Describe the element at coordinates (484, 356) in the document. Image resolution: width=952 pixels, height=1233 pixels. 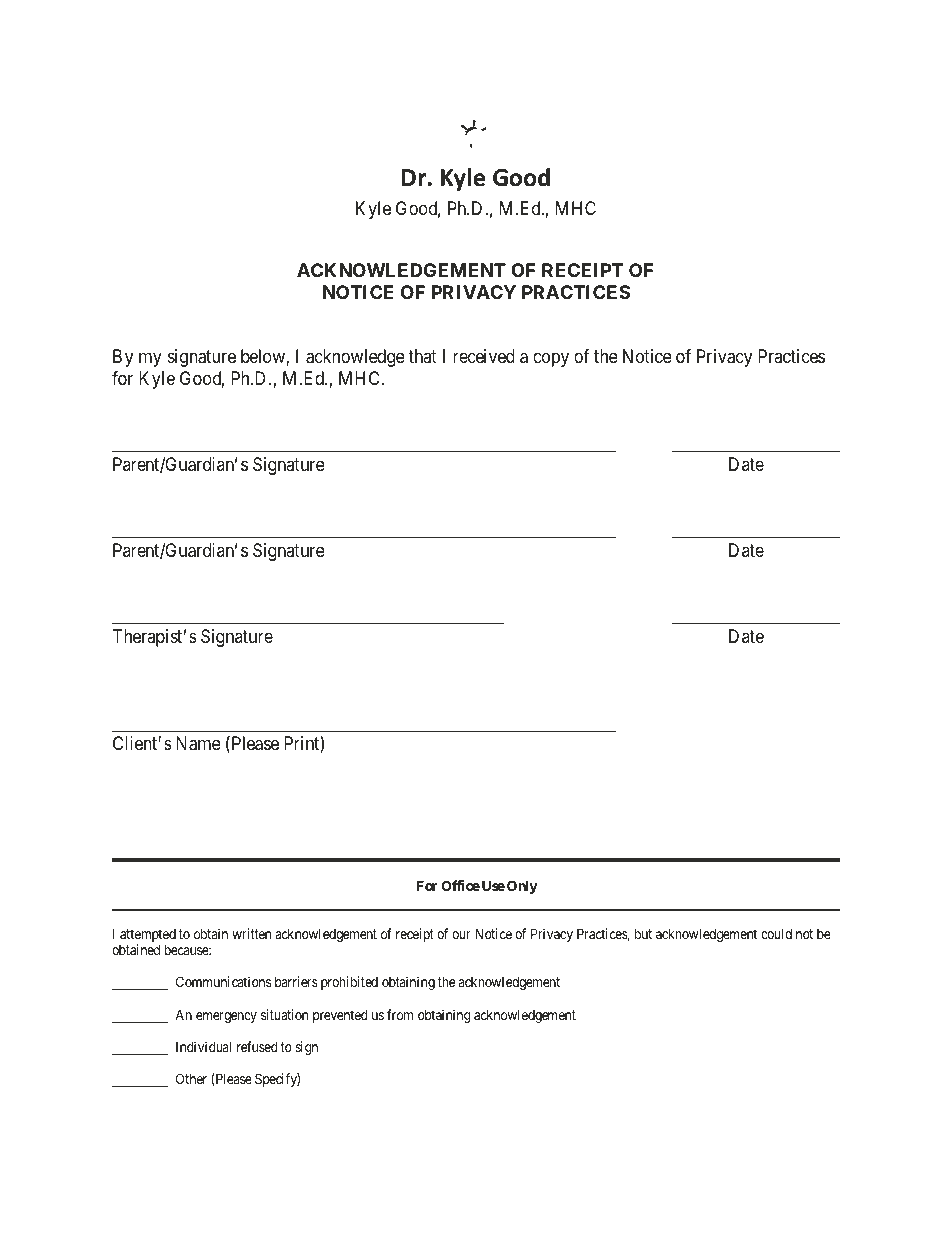
I see `received` at that location.
